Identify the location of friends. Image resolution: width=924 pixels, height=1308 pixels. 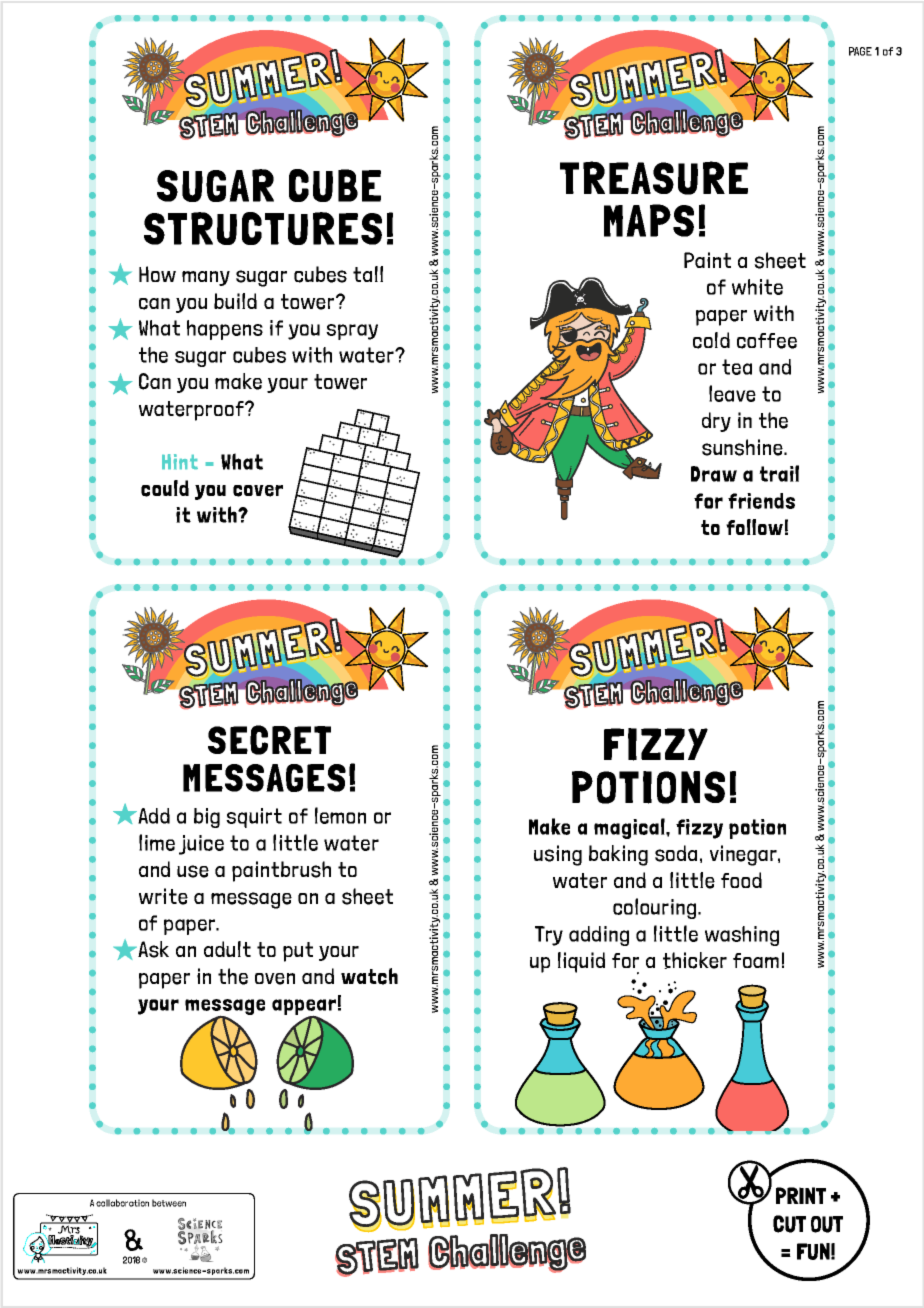
(761, 501).
